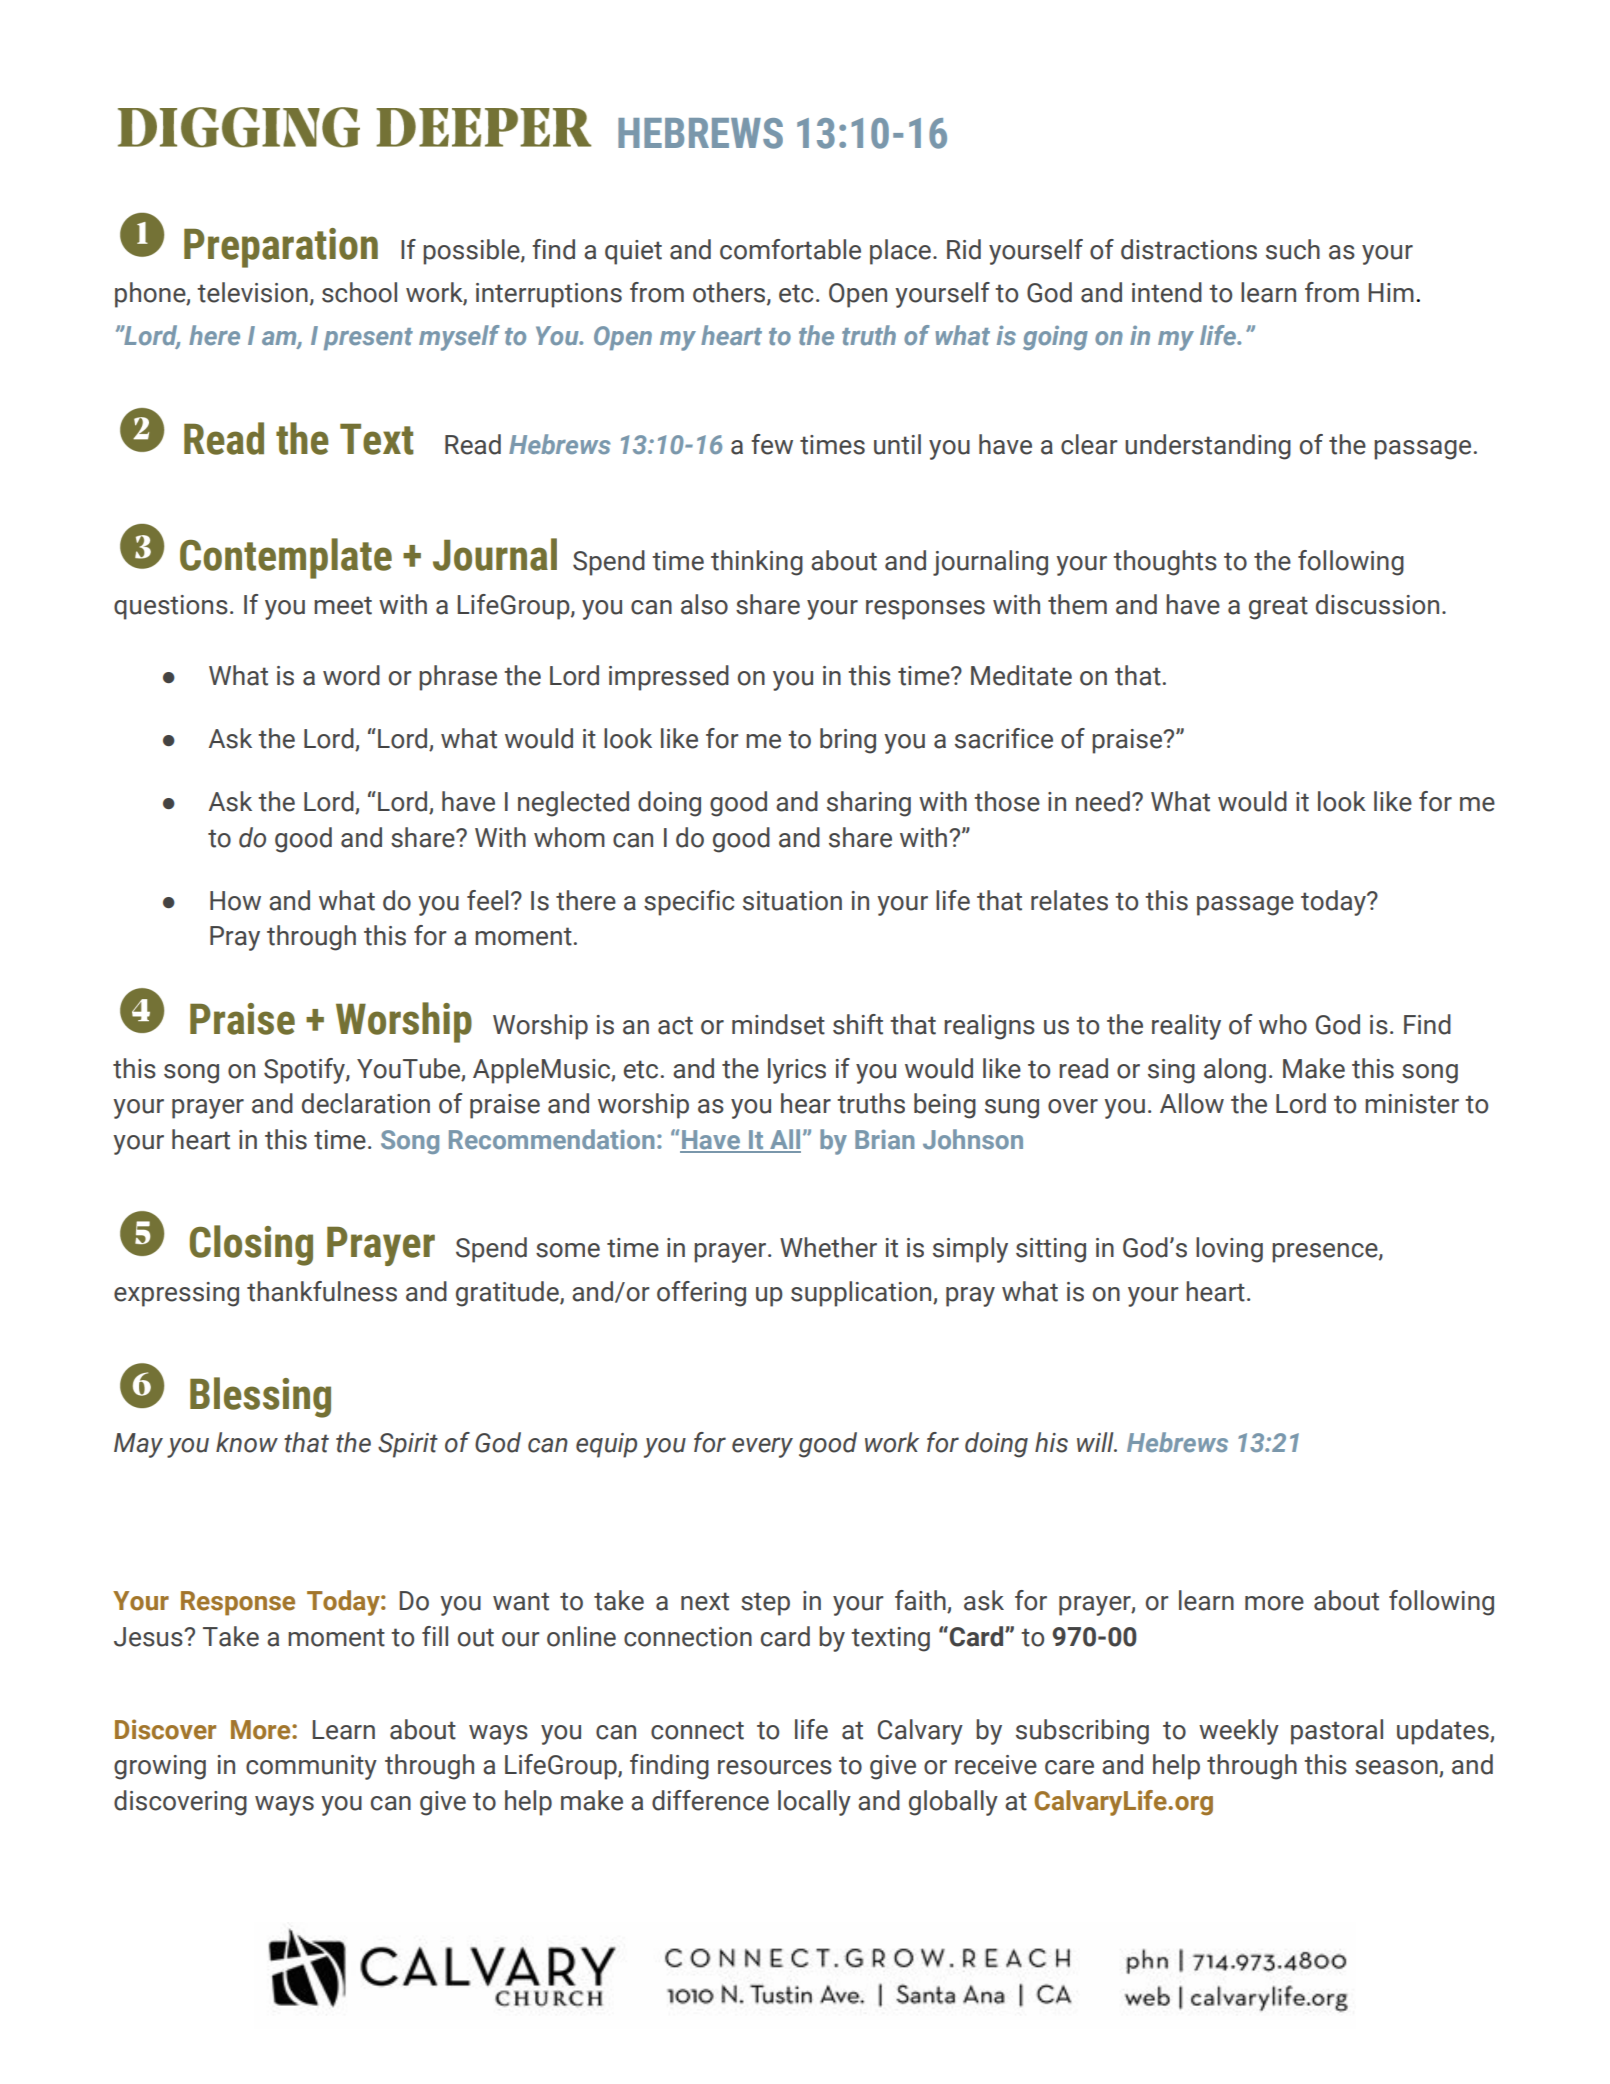 This image has height=2084, width=1610. What do you see at coordinates (311, 1767) in the image?
I see `community` at bounding box center [311, 1767].
